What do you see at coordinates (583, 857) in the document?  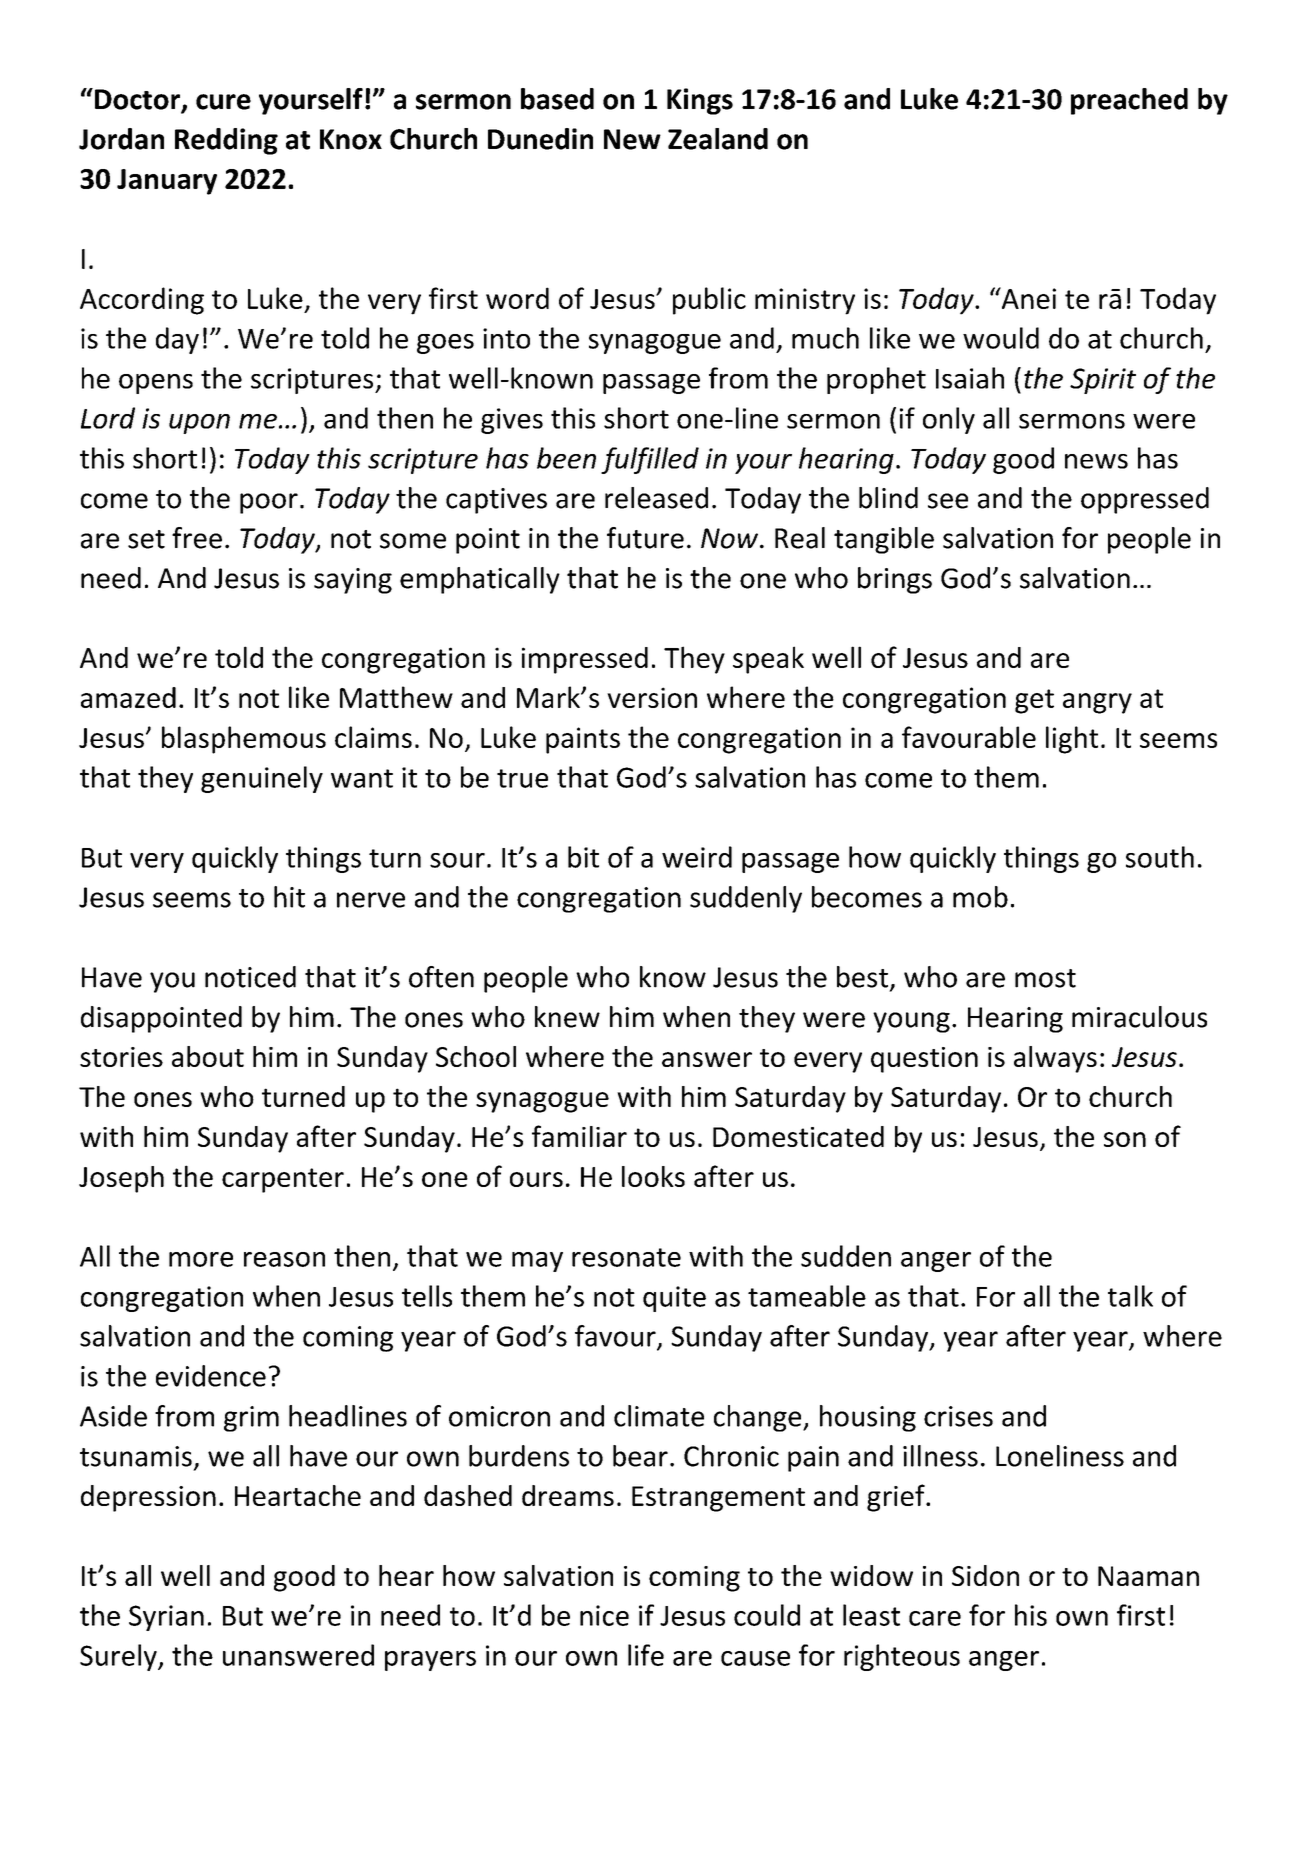 I see `bit` at bounding box center [583, 857].
